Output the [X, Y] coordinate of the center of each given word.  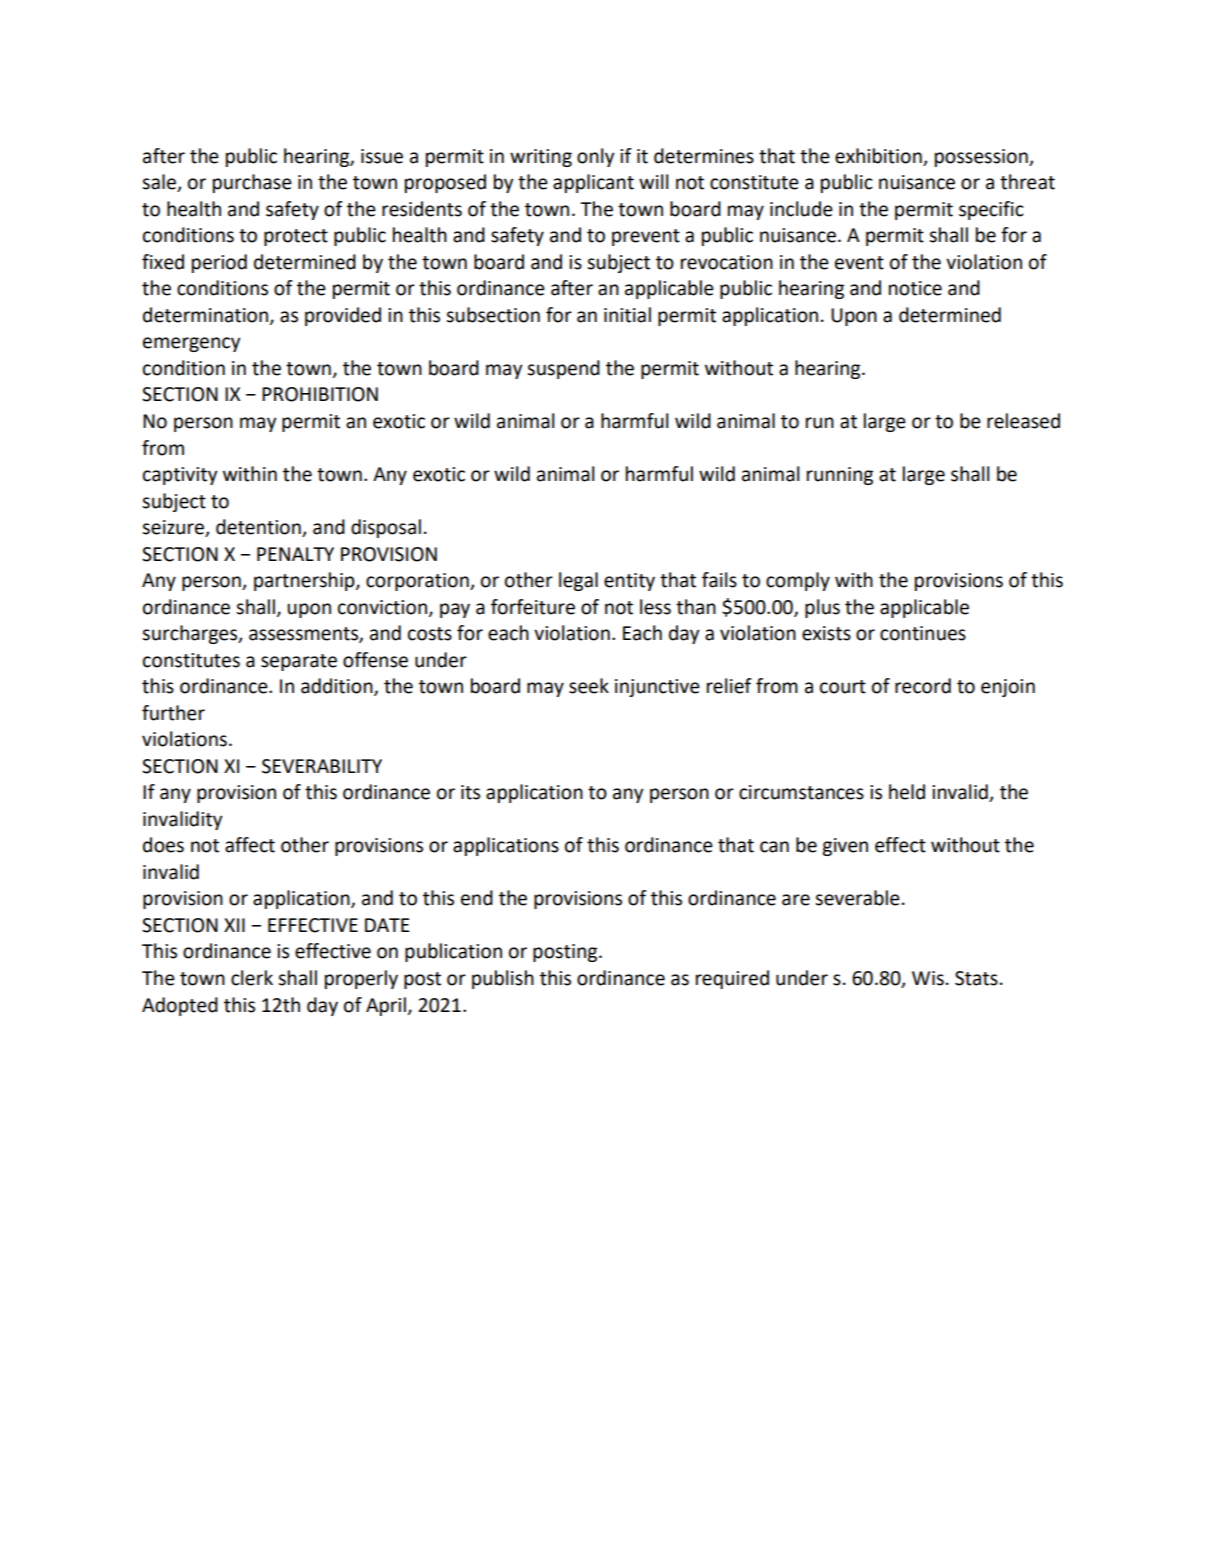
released [1023, 421]
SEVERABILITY [322, 766]
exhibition [878, 156]
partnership [305, 581]
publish [503, 979]
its [470, 792]
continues [923, 633]
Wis [928, 978]
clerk [252, 978]
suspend [563, 369]
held [907, 792]
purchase [252, 183]
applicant [593, 183]
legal [578, 581]
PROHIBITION [320, 394]
